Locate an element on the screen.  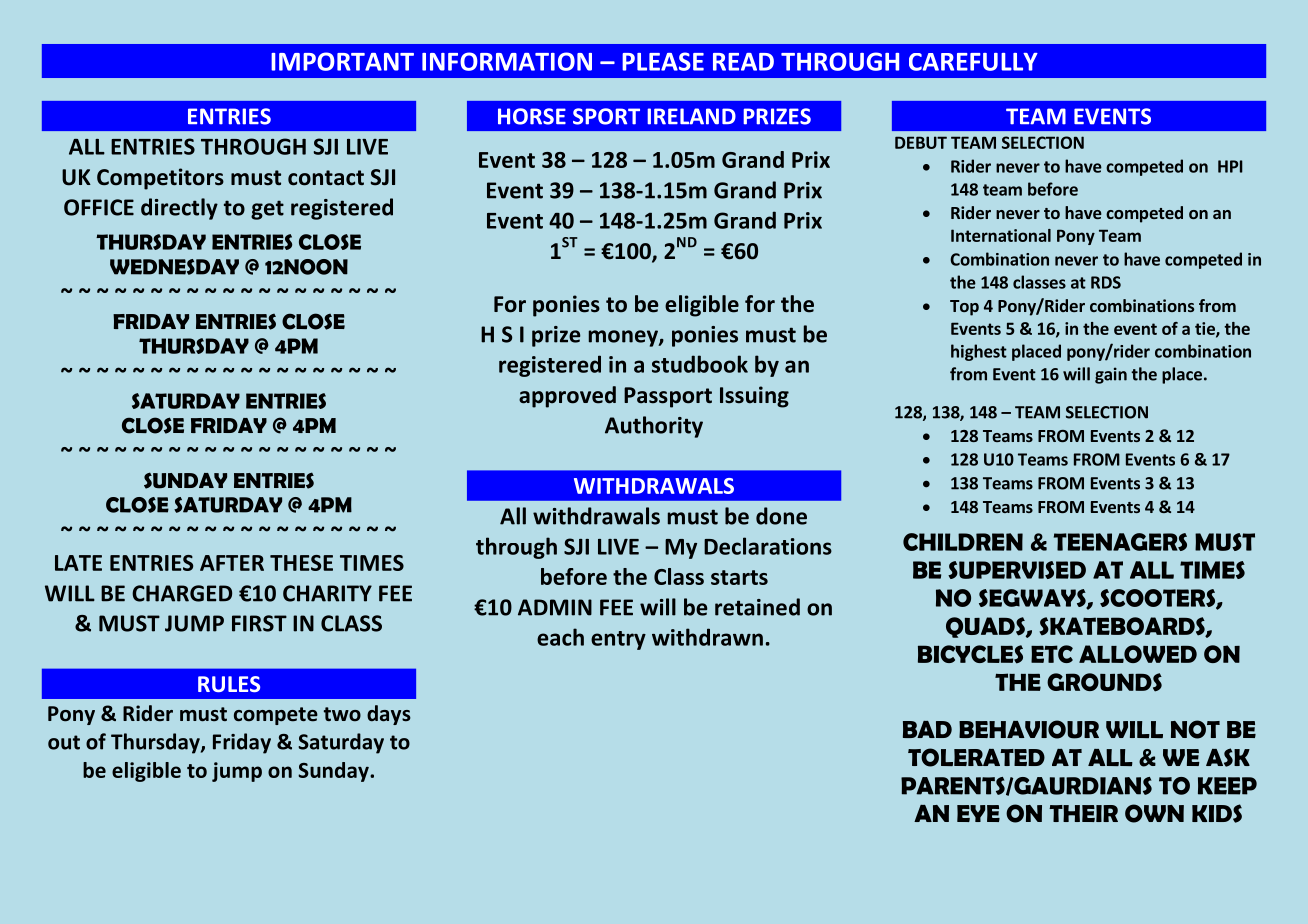
entry is located at coordinates (618, 640).
